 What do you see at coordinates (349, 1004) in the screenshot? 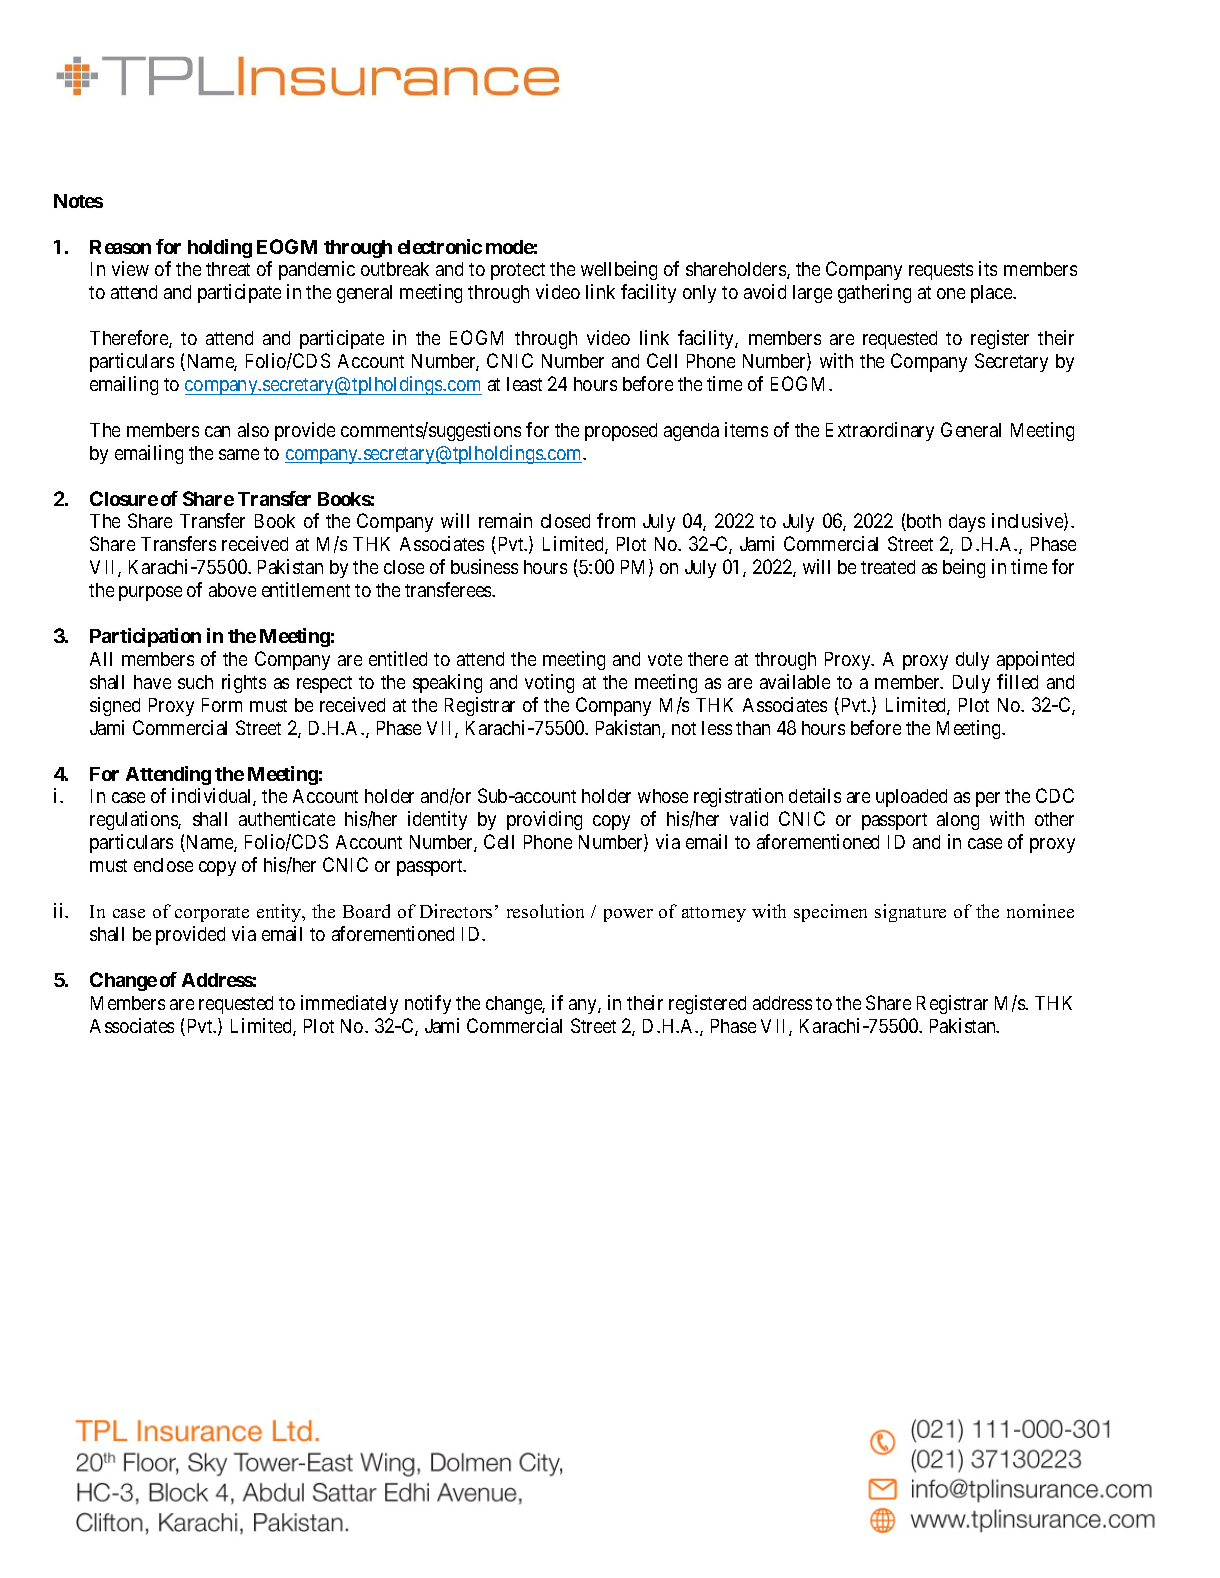
I see `immediately` at bounding box center [349, 1004].
